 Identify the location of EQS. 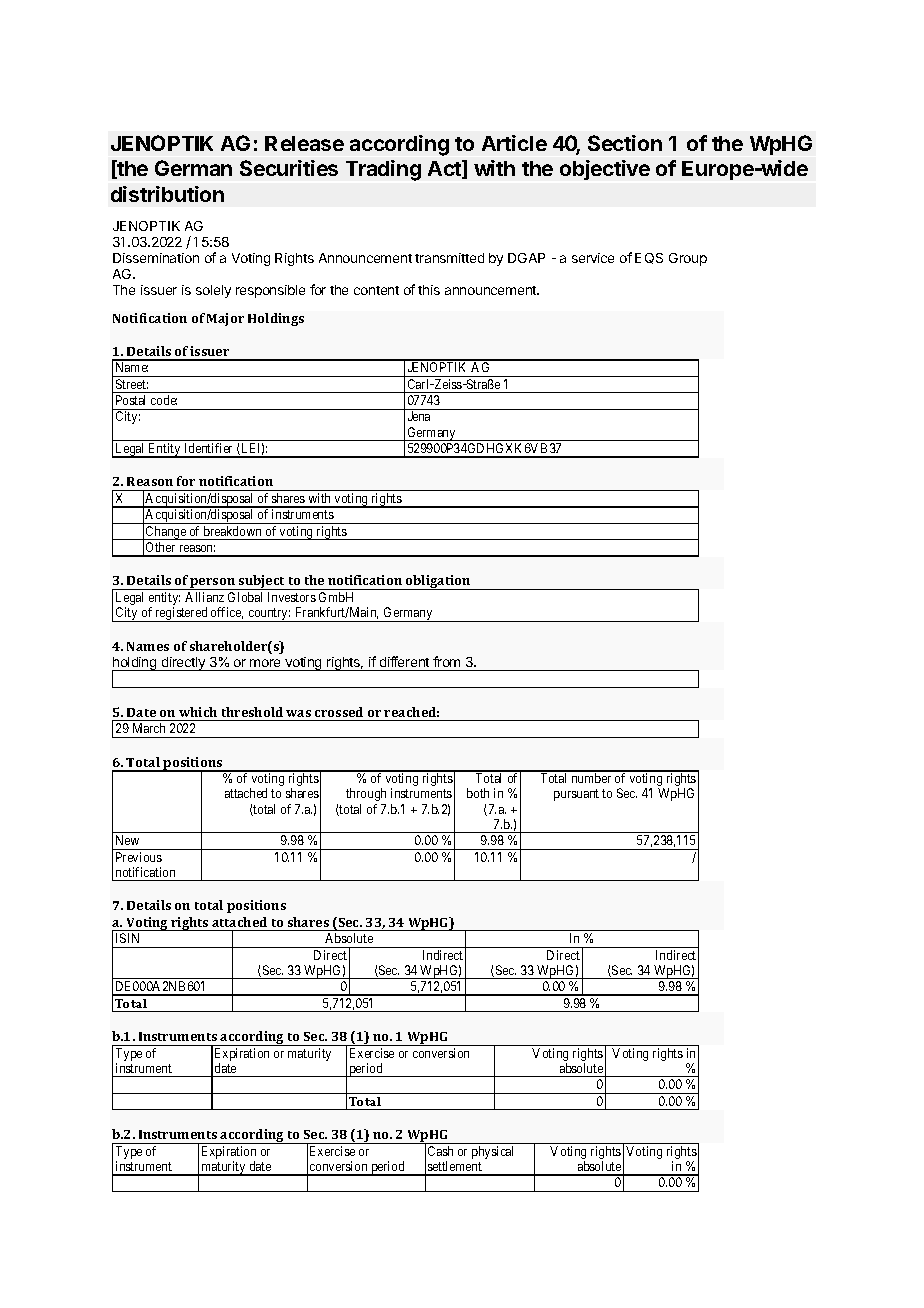
(649, 258).
